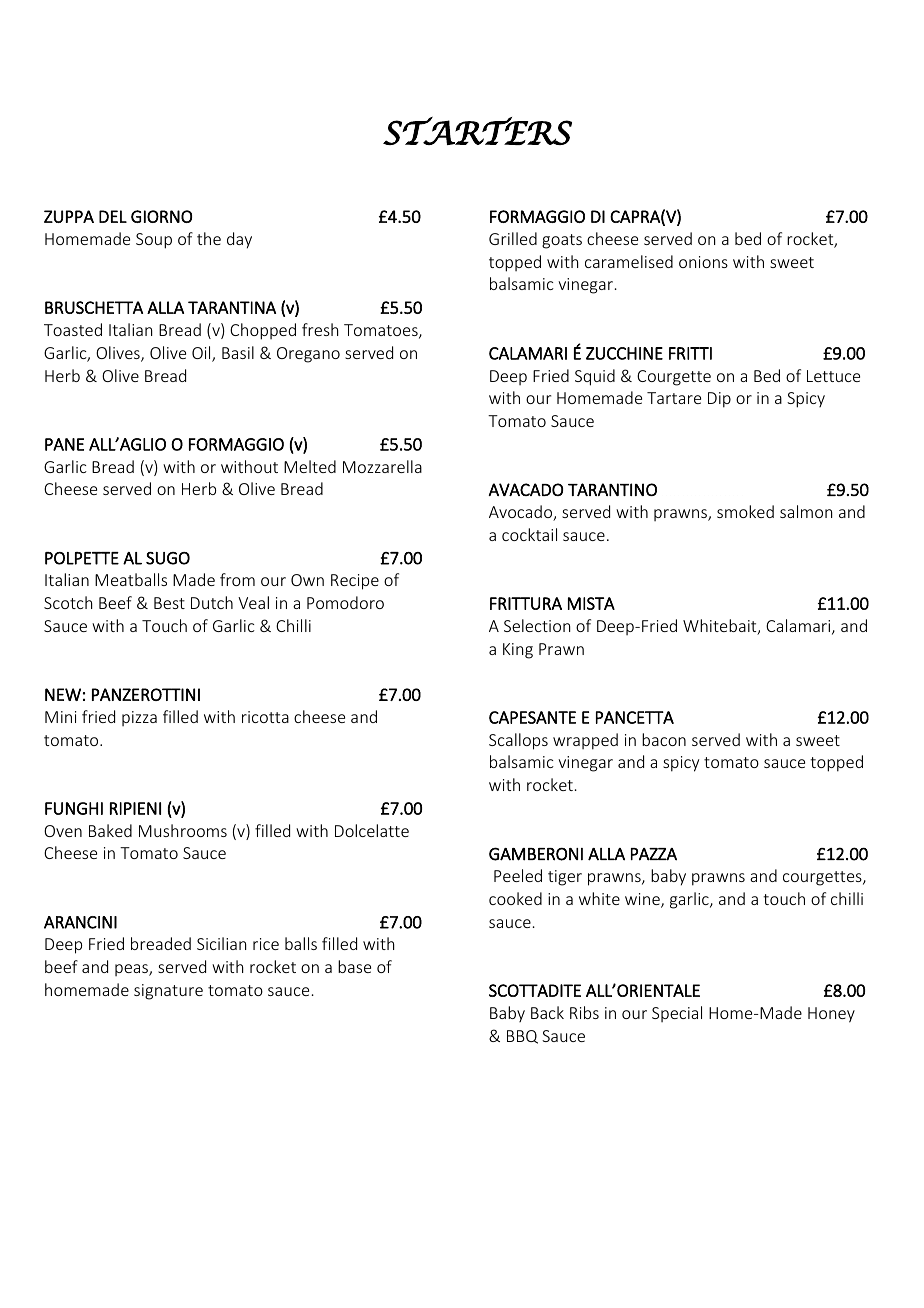 The width and height of the screenshot is (924, 1308). What do you see at coordinates (64, 444) in the screenshot?
I see `PANE` at bounding box center [64, 444].
